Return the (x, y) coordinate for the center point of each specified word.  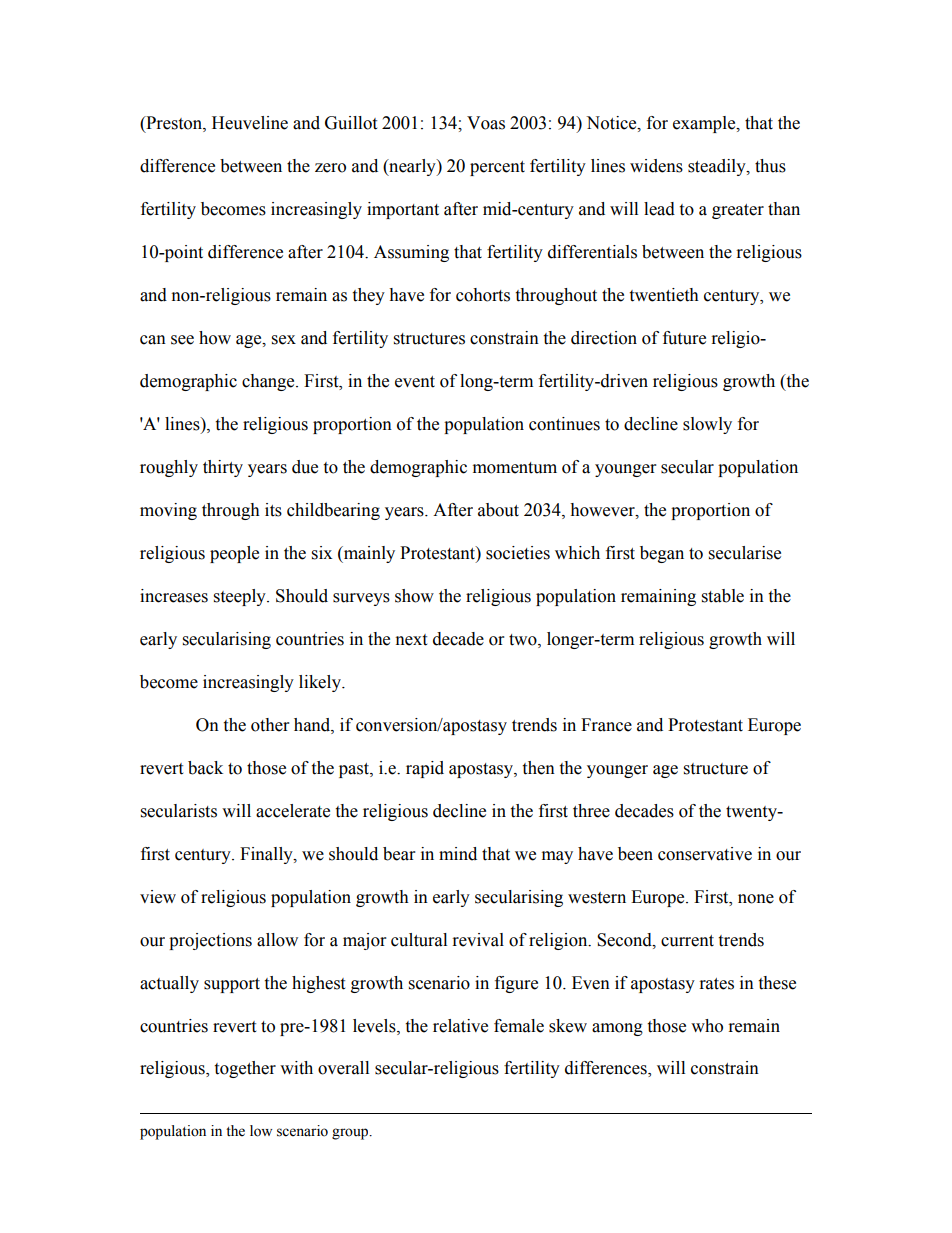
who (707, 1026)
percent (497, 168)
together (245, 1069)
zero (330, 168)
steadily (718, 167)
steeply (241, 597)
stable (723, 596)
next (411, 640)
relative (460, 1026)
